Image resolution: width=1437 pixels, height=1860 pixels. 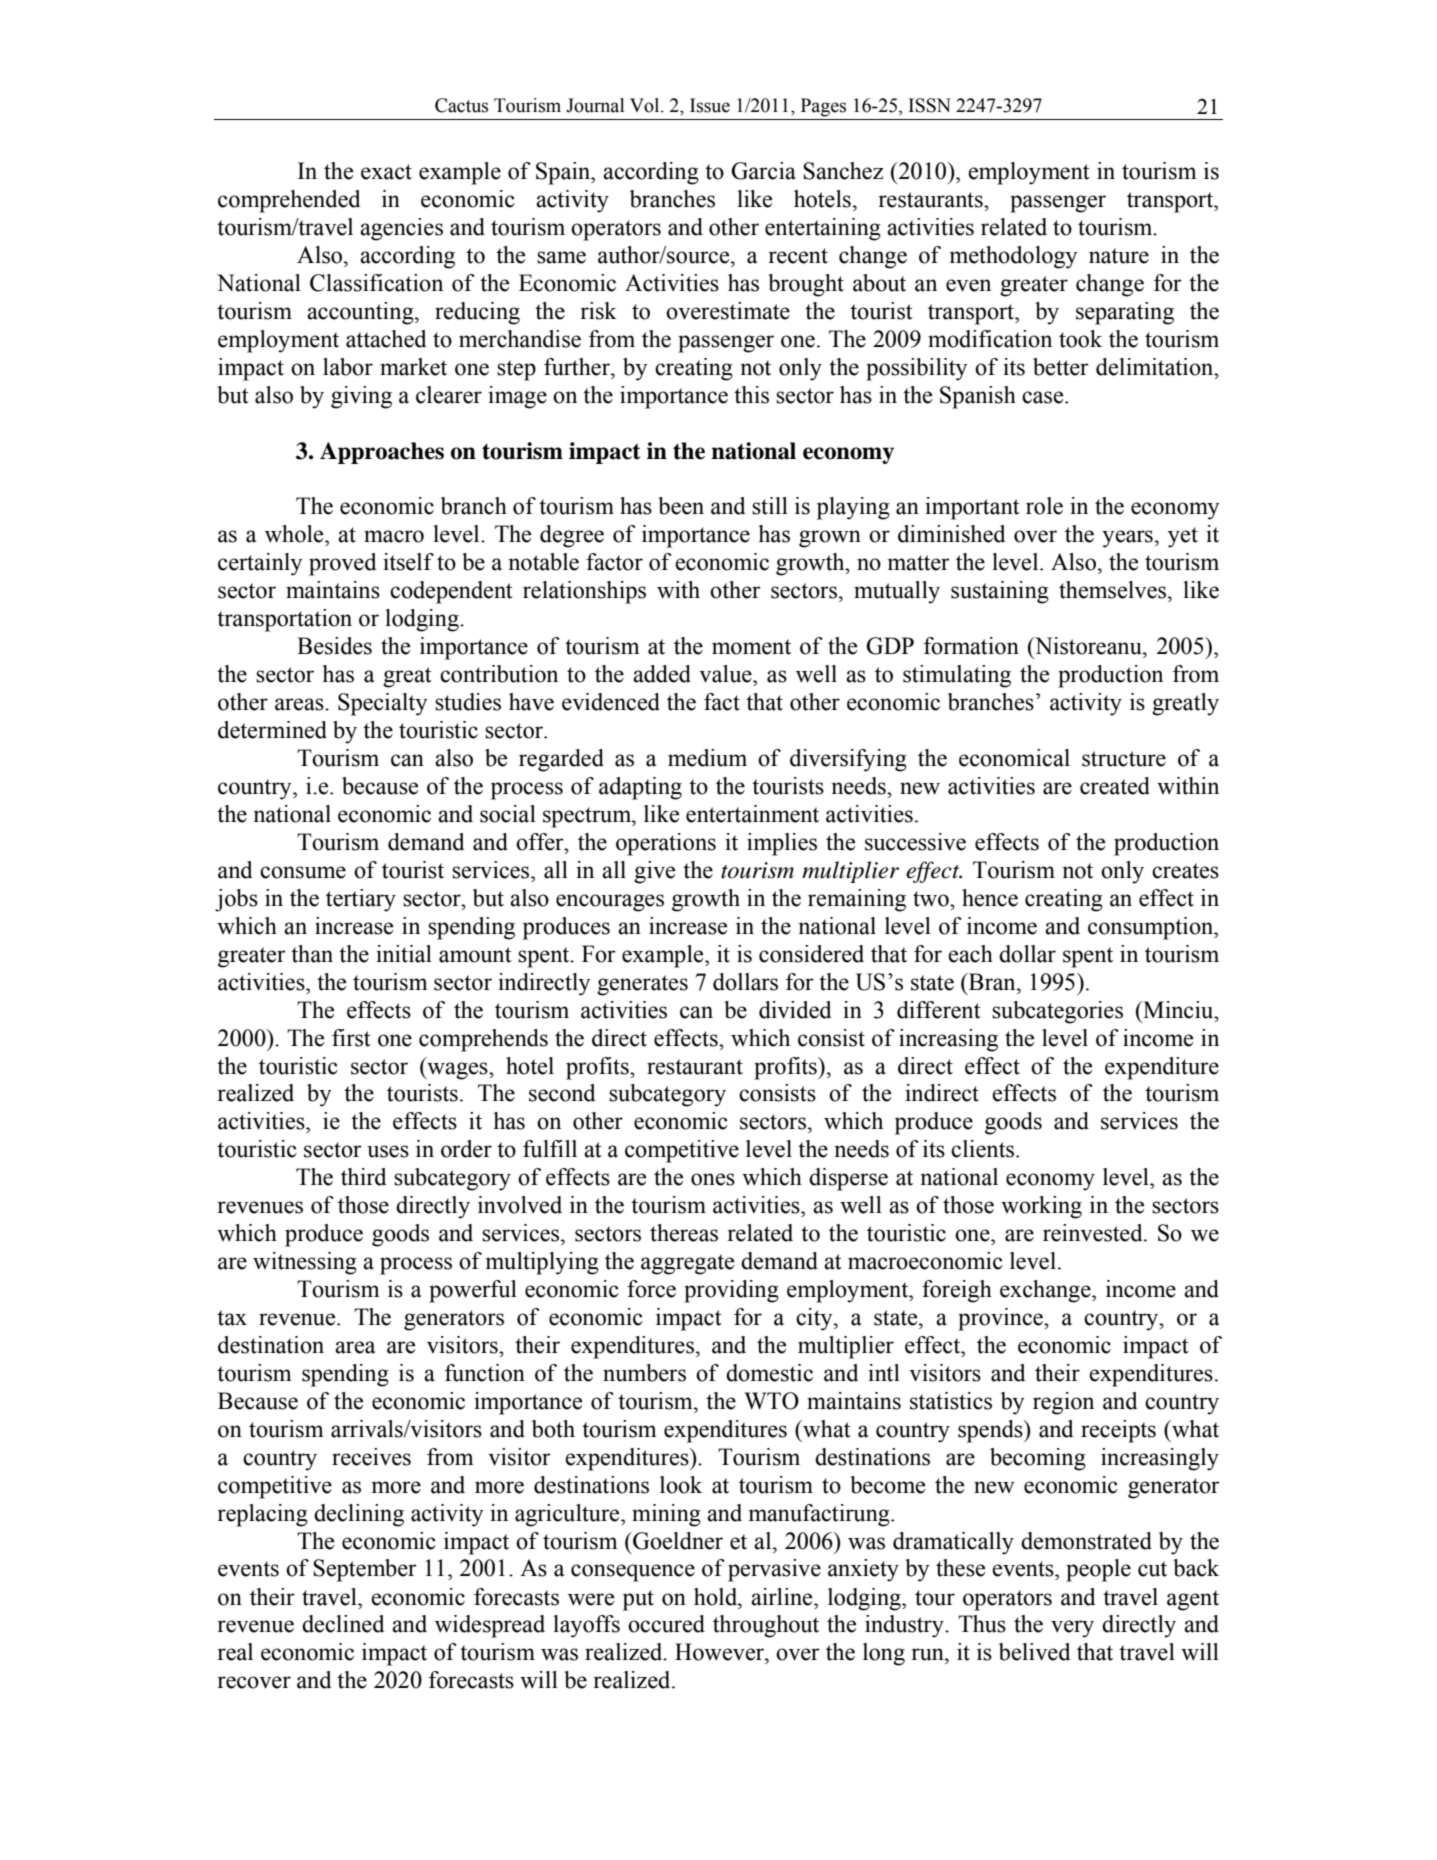 I want to click on nature, so click(x=1119, y=256).
